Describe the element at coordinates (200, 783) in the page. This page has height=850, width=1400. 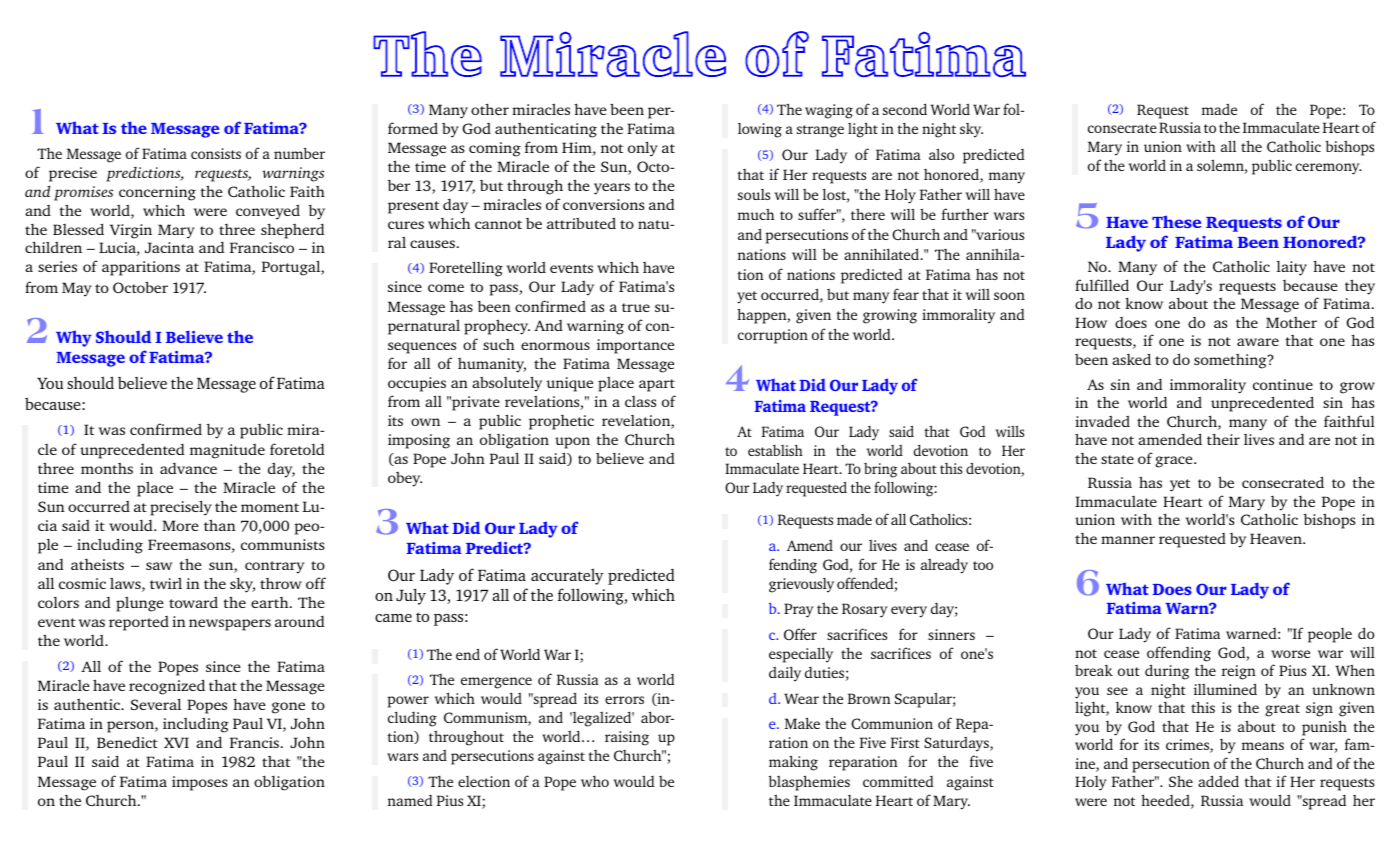
I see `imposes` at that location.
